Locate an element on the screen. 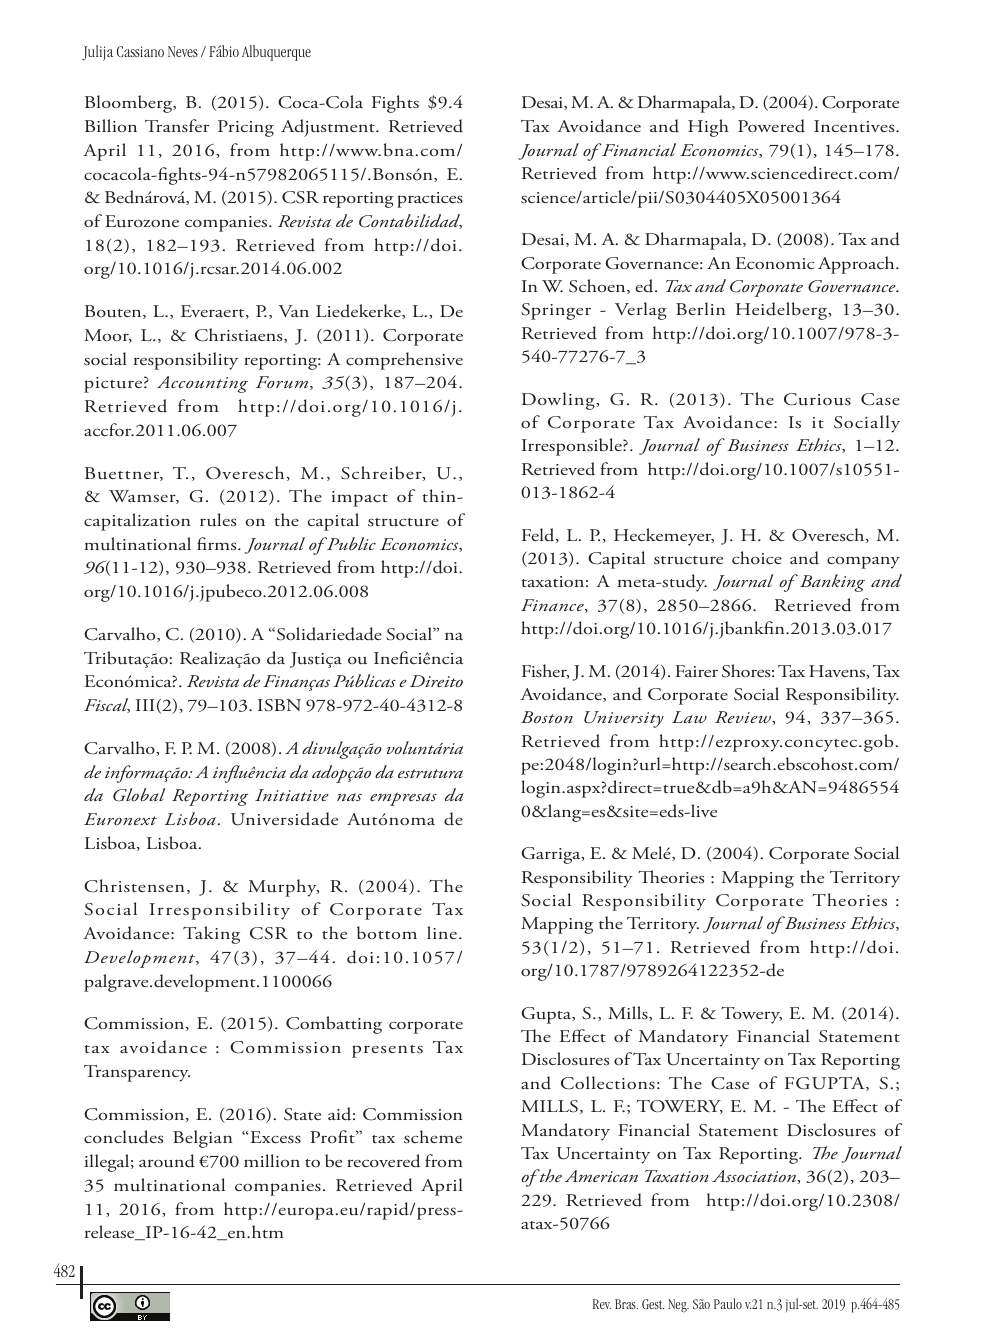  around is located at coordinates (167, 1161).
